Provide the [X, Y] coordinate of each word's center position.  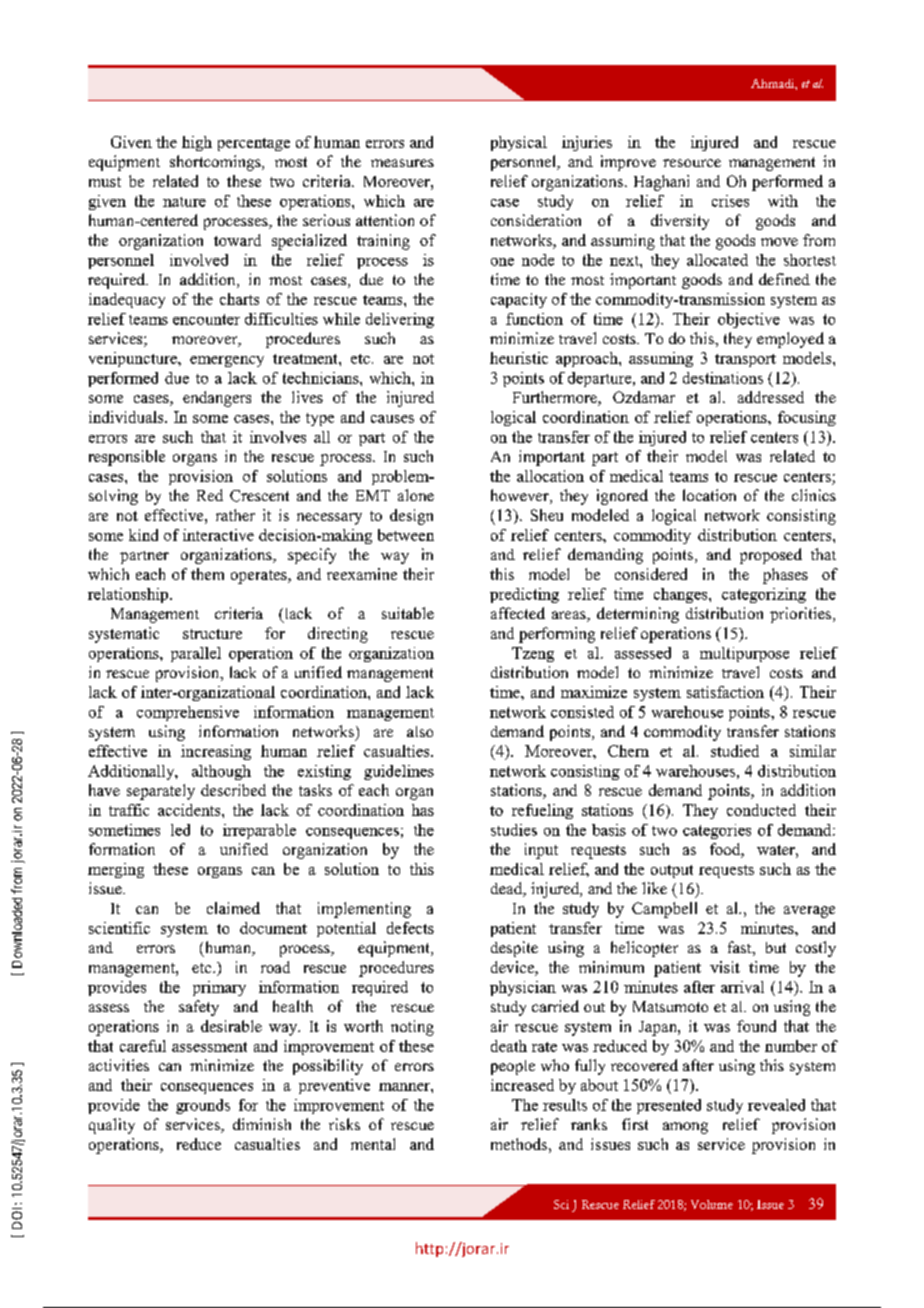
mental [373, 1144]
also [420, 731]
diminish [262, 1124]
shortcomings [216, 163]
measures [402, 163]
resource [692, 163]
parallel [196, 654]
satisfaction [725, 692]
